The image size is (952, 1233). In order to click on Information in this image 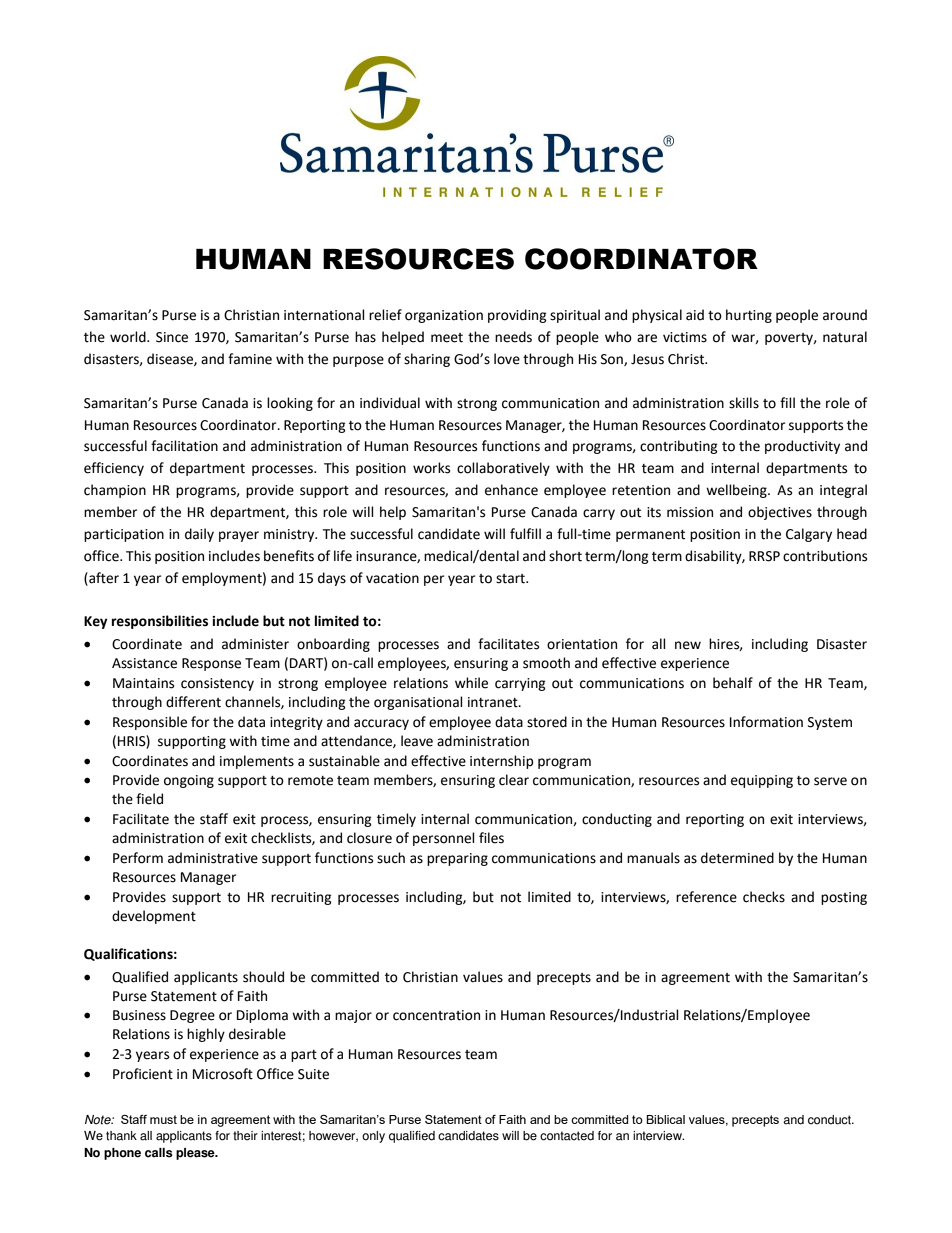, I will do `click(766, 722)`.
